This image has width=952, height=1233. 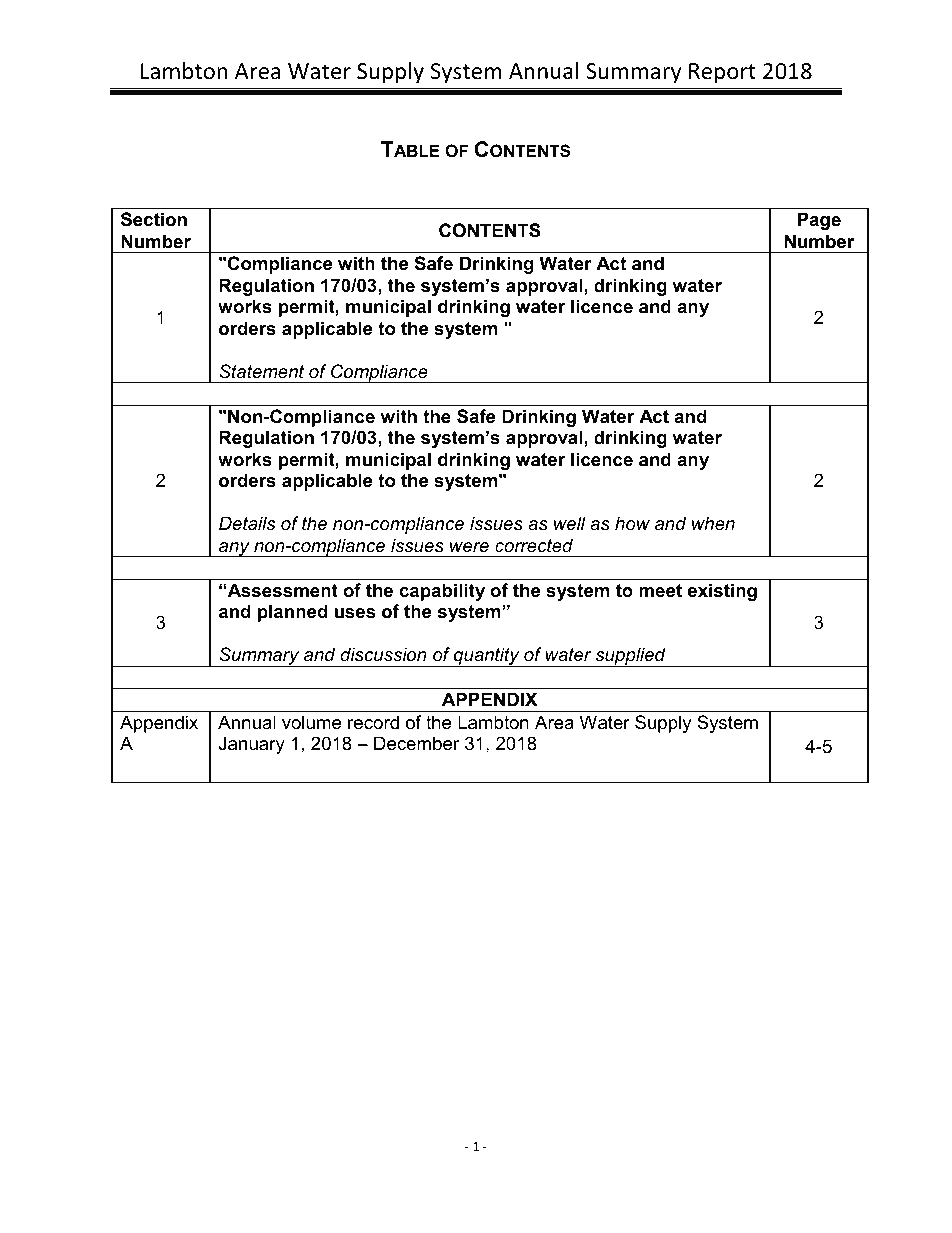 I want to click on well, so click(x=570, y=523).
